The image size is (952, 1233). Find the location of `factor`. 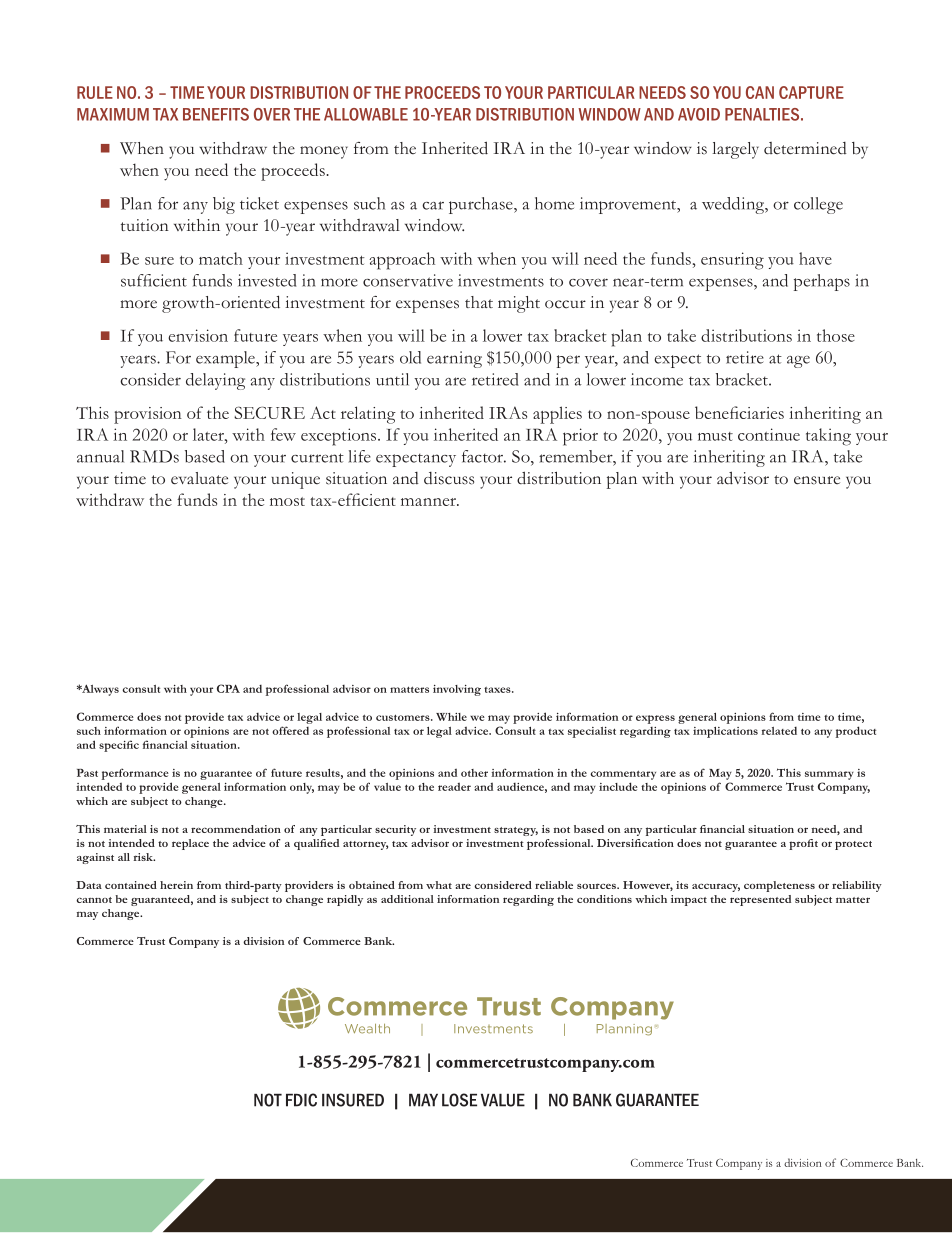

factor is located at coordinates (484, 456).
